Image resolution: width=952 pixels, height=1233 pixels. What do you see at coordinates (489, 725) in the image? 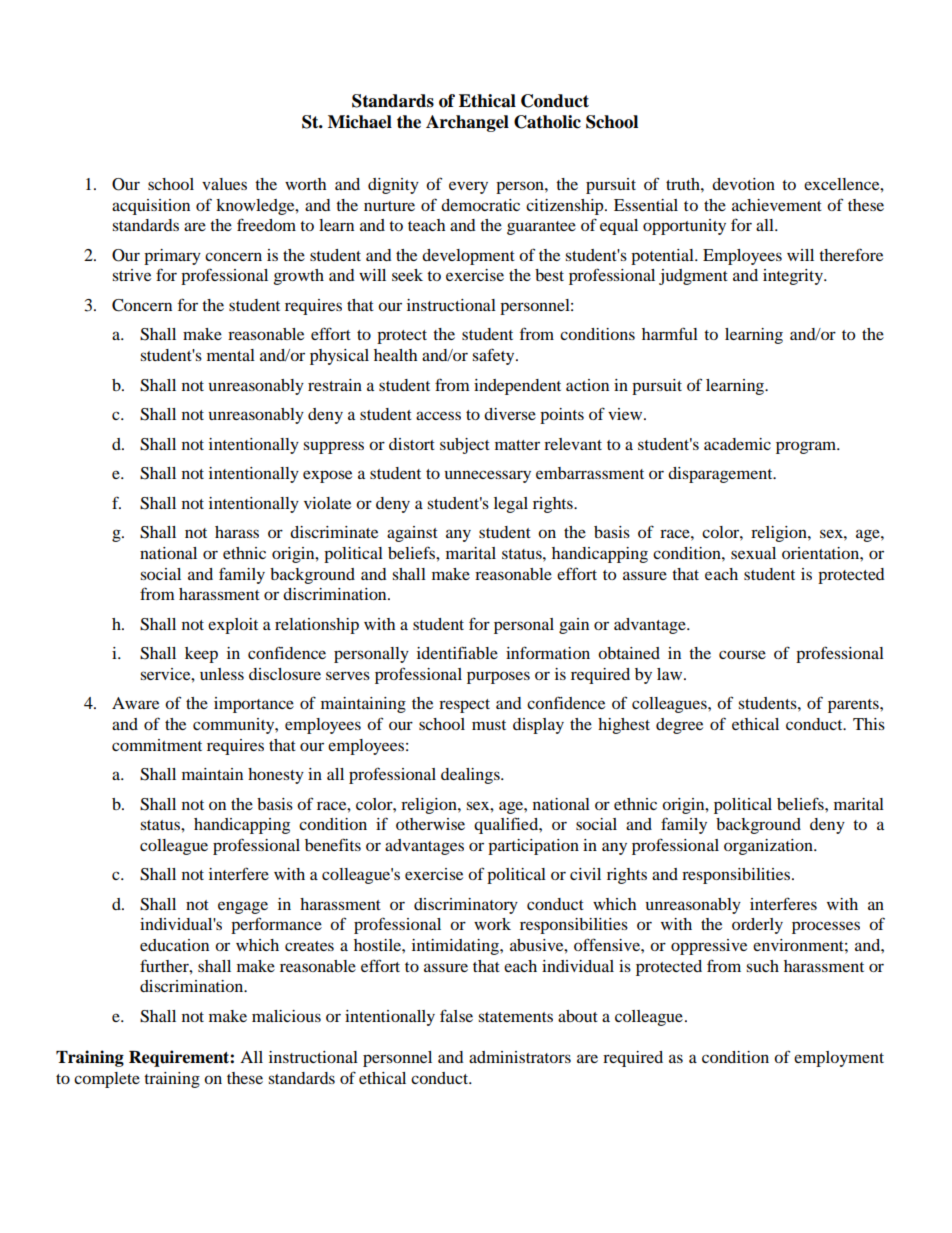
I see `must` at bounding box center [489, 725].
